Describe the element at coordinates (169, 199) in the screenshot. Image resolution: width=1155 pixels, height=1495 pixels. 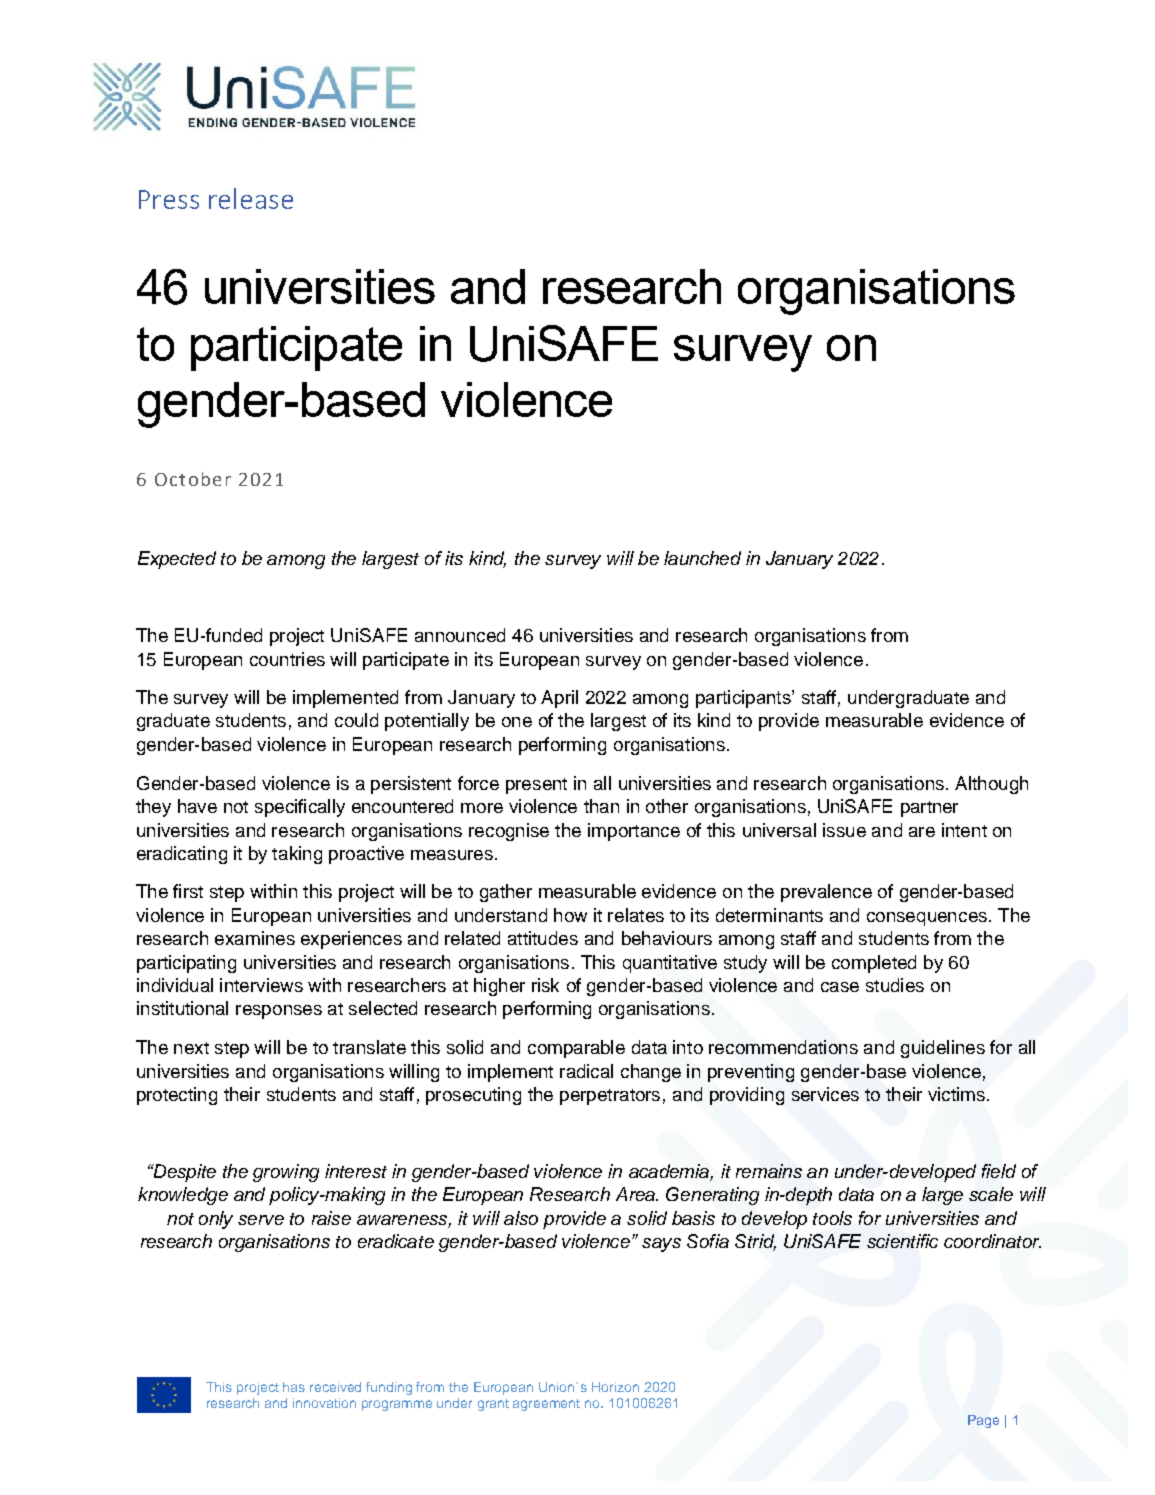
I see `Press` at that location.
